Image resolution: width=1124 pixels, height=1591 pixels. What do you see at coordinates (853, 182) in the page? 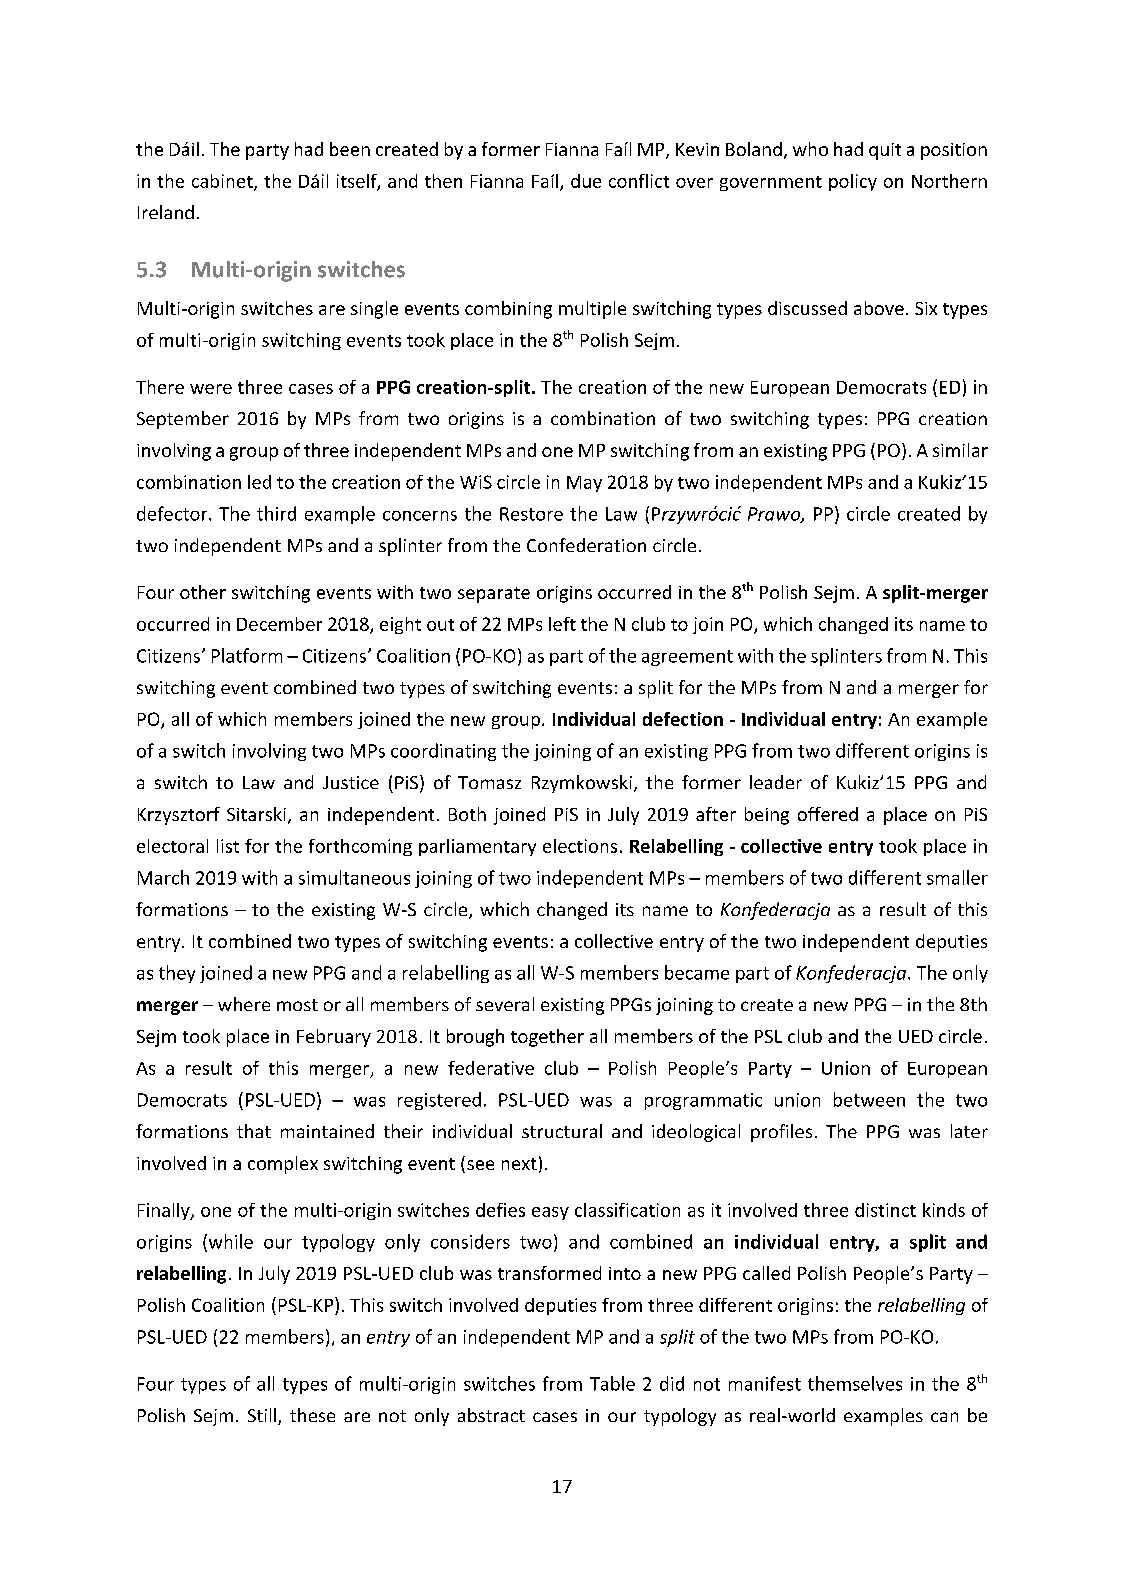
I see `policy` at bounding box center [853, 182].
